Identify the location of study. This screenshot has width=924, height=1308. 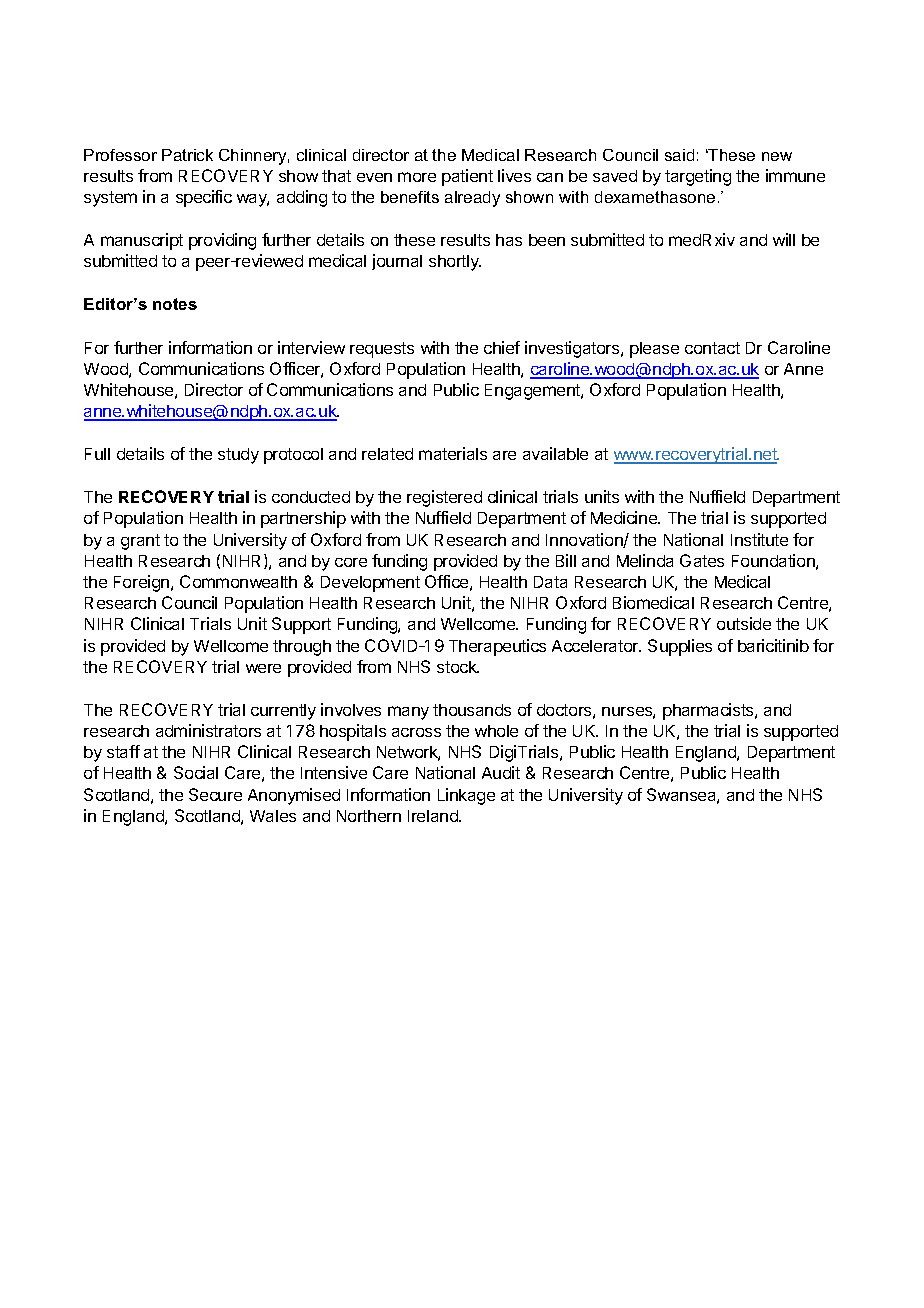
(238, 456).
